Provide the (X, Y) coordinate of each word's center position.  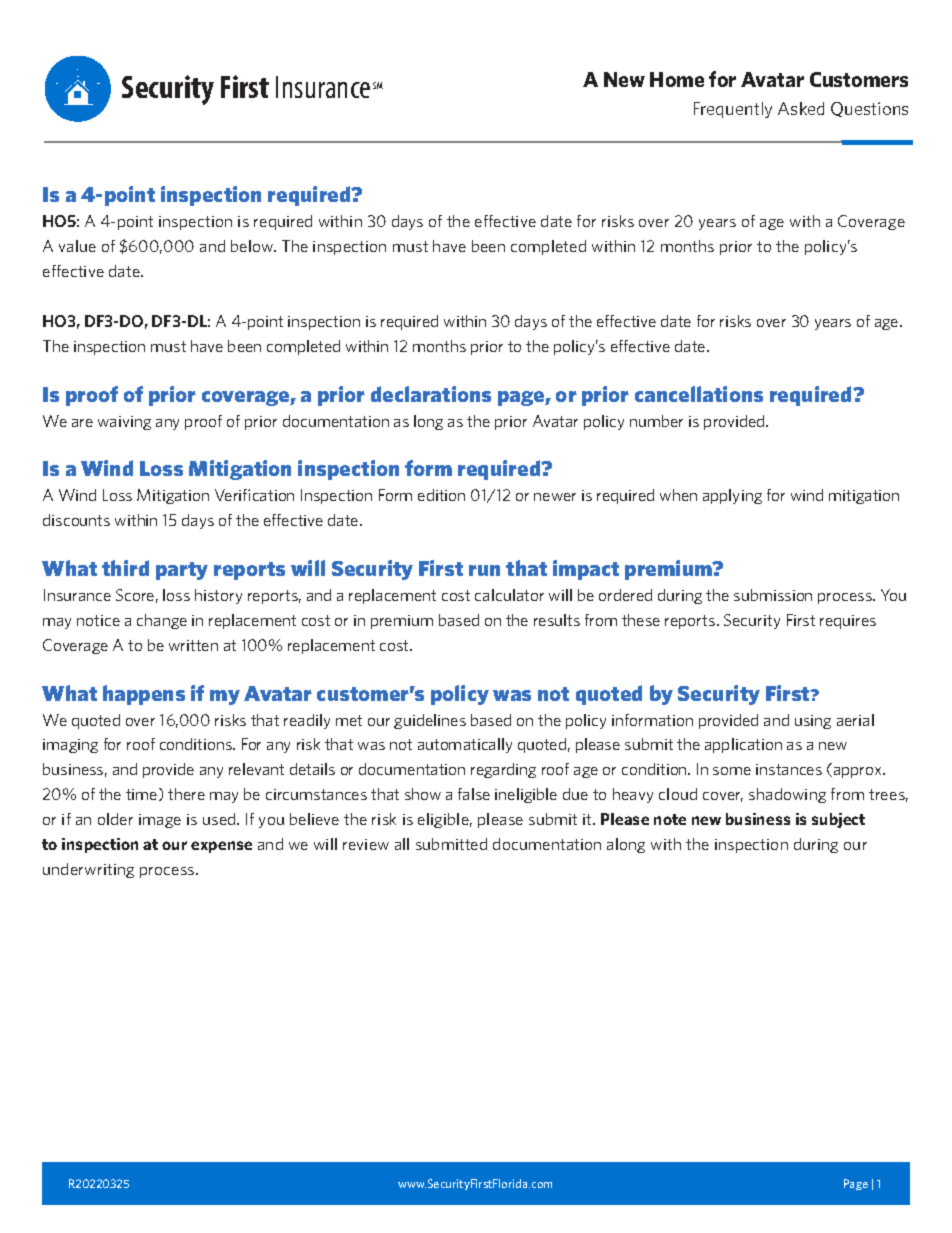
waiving (124, 423)
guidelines (430, 721)
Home (677, 79)
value (77, 246)
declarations (431, 394)
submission (773, 595)
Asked (801, 108)
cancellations (699, 394)
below (253, 246)
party (182, 571)
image (160, 821)
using (813, 722)
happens (144, 695)
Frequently (733, 110)
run (484, 570)
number (656, 421)
